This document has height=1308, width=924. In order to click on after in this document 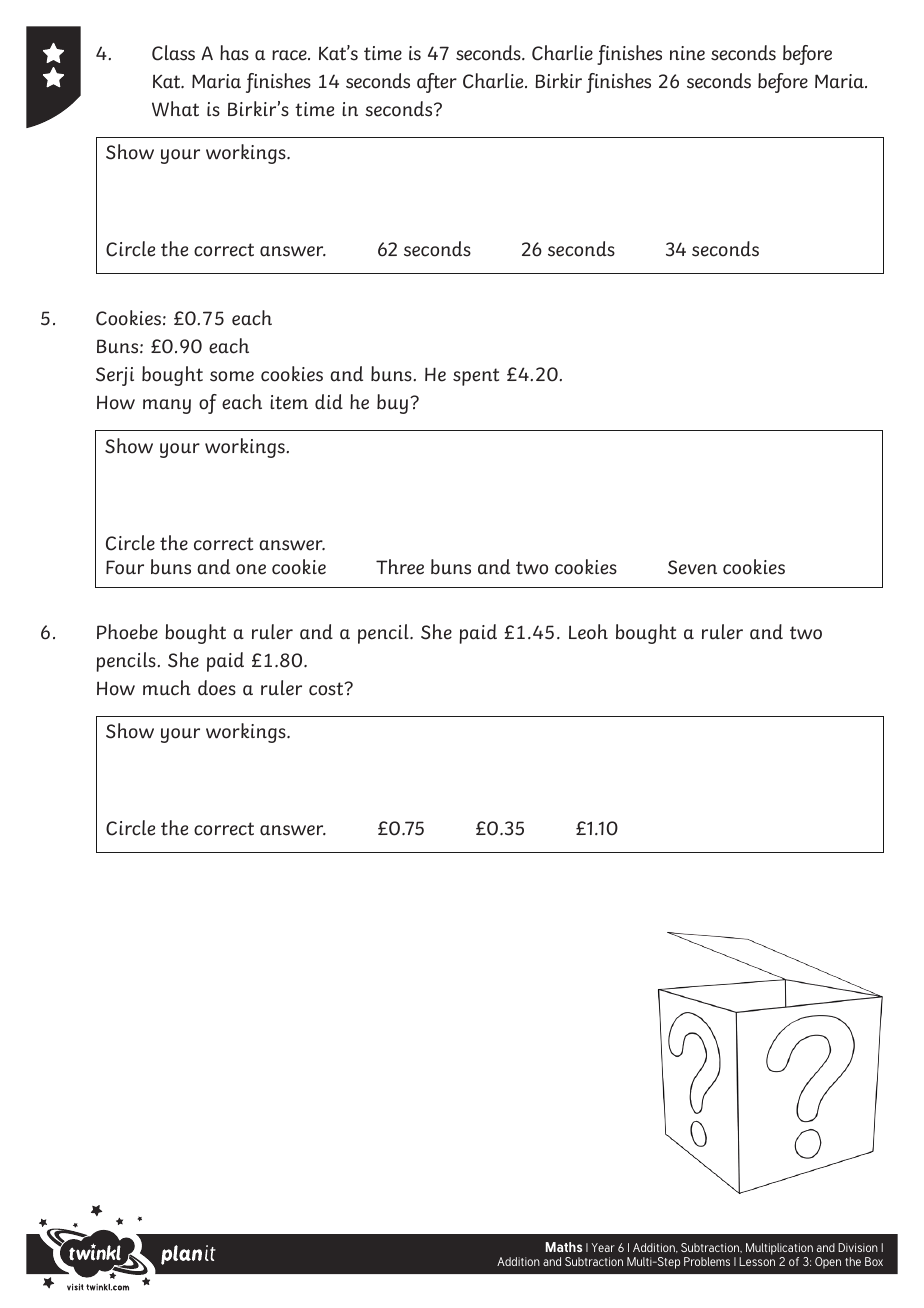, I will do `click(437, 83)`.
